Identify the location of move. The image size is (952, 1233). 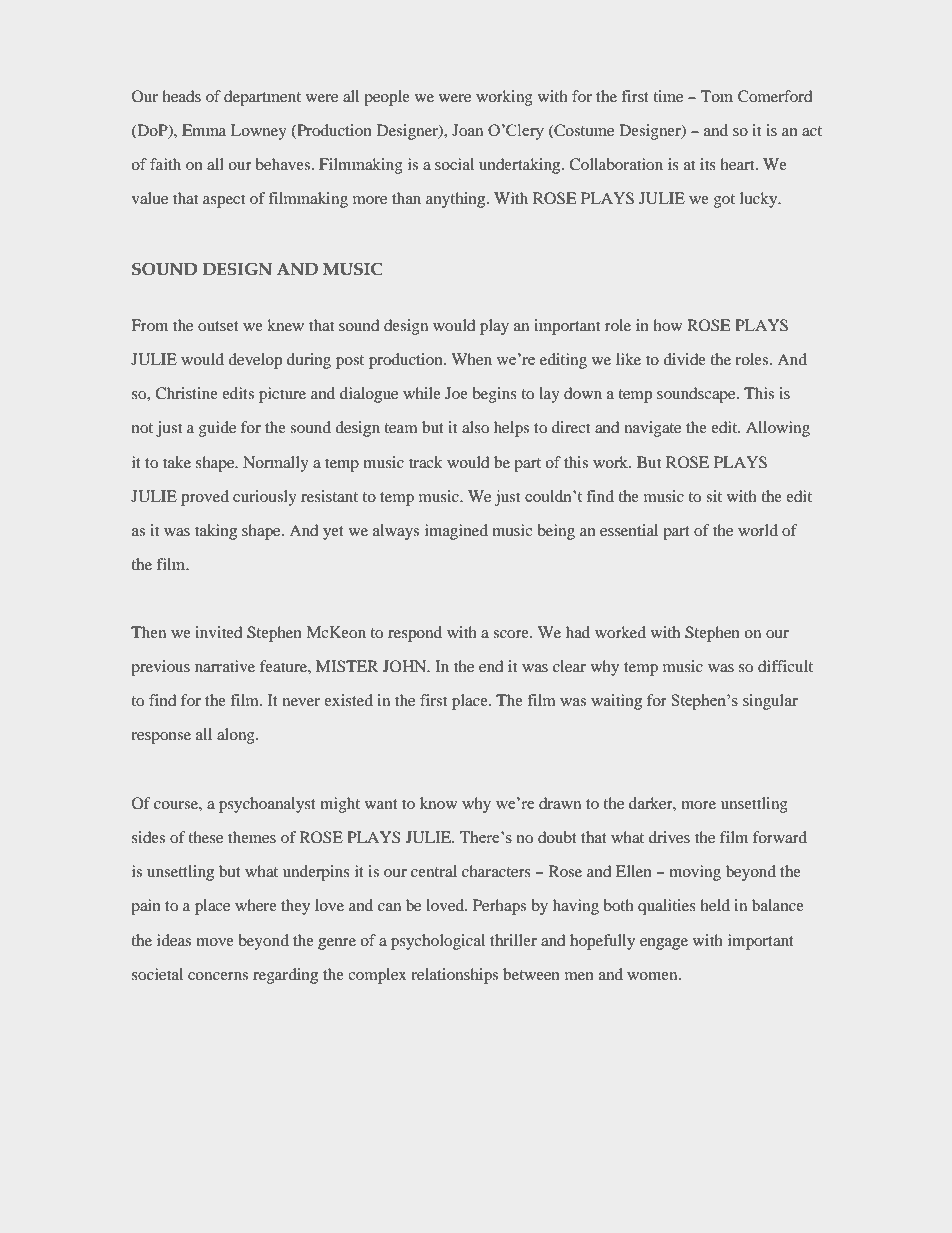
(215, 942).
